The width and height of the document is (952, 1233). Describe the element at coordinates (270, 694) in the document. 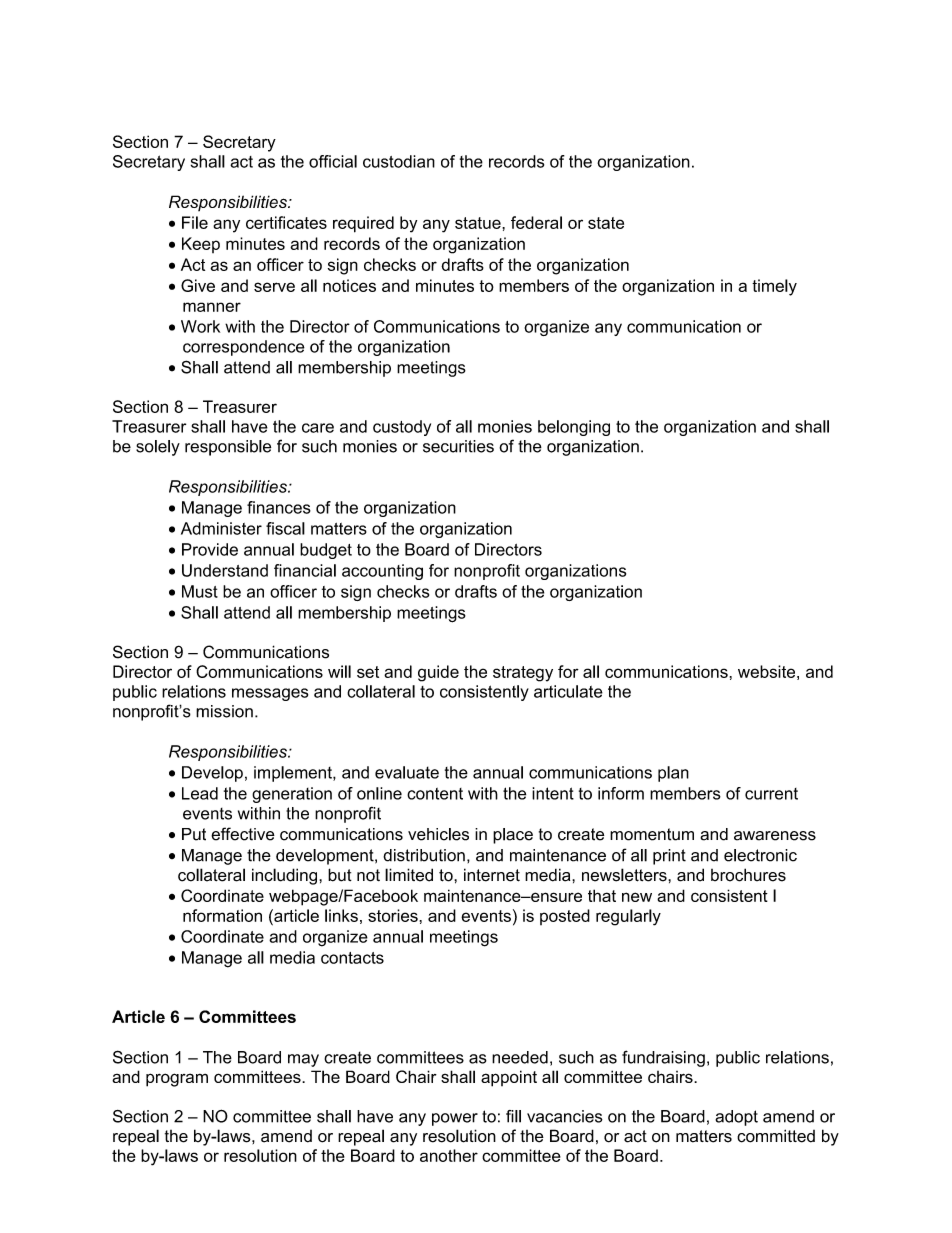

I see `messages` at that location.
